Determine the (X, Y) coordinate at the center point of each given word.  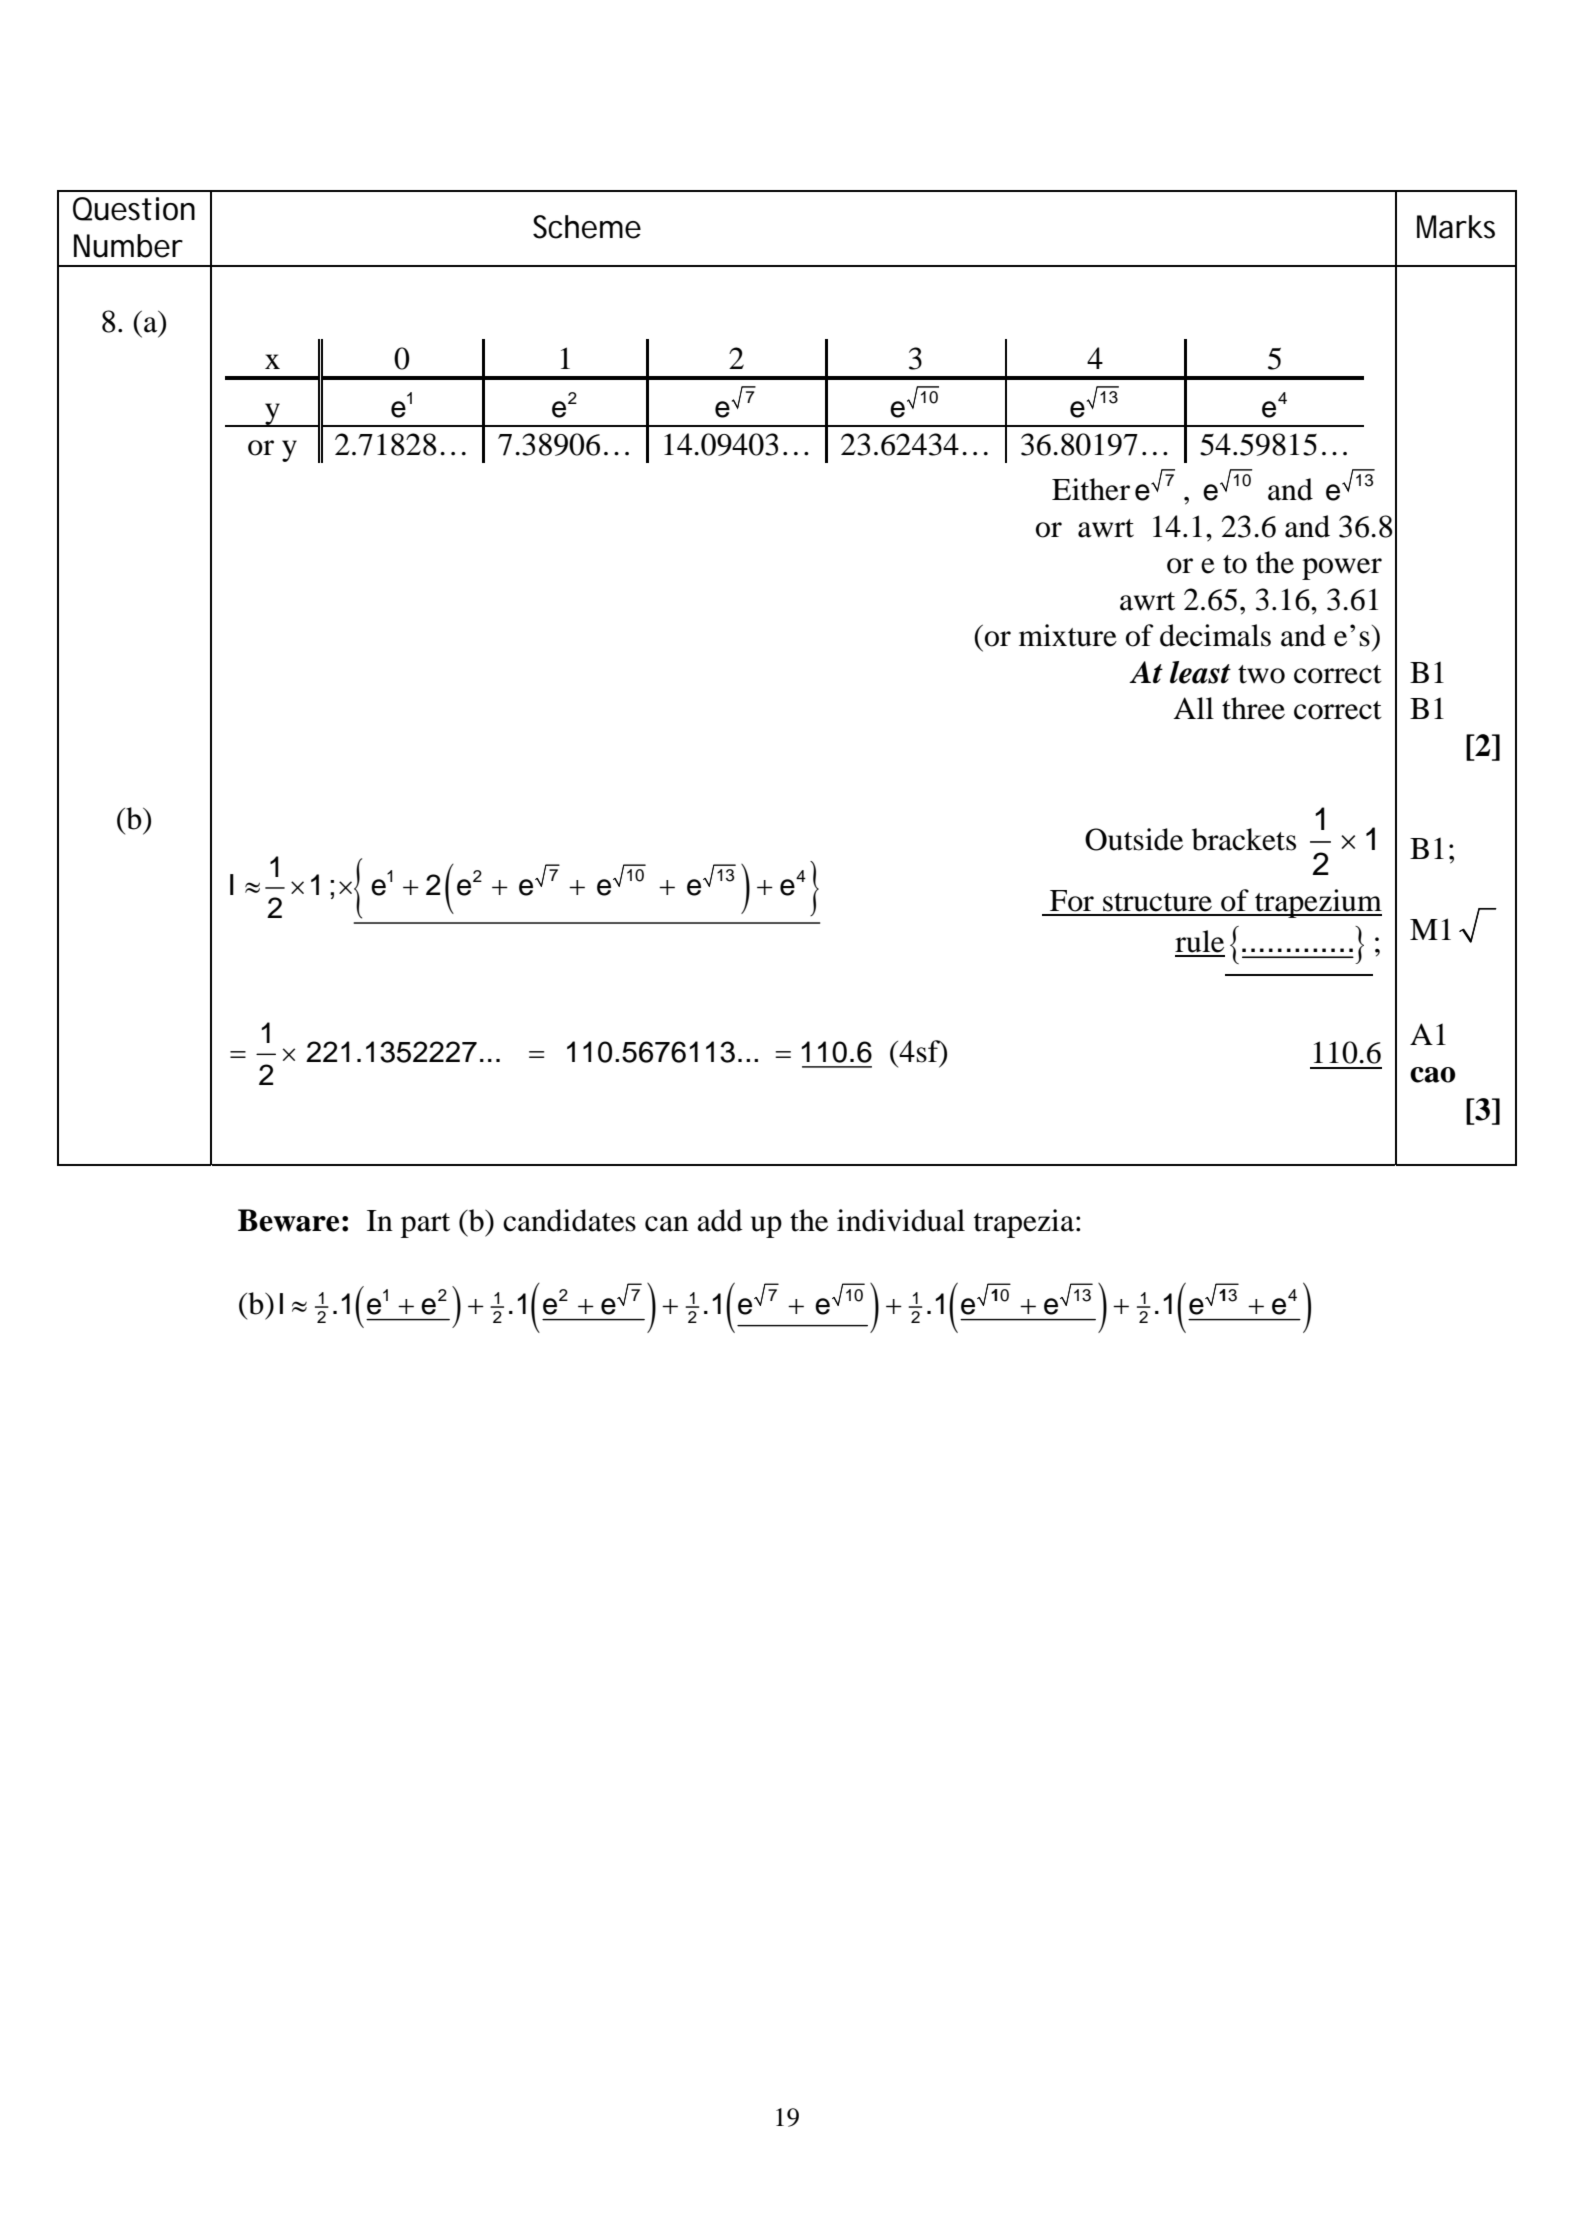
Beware (288, 1220)
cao (1433, 1075)
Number (128, 246)
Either (1091, 489)
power (1342, 569)
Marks (1456, 227)
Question (134, 209)
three (1253, 708)
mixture (1068, 635)
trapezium (1317, 903)
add (720, 1220)
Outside (1134, 839)
